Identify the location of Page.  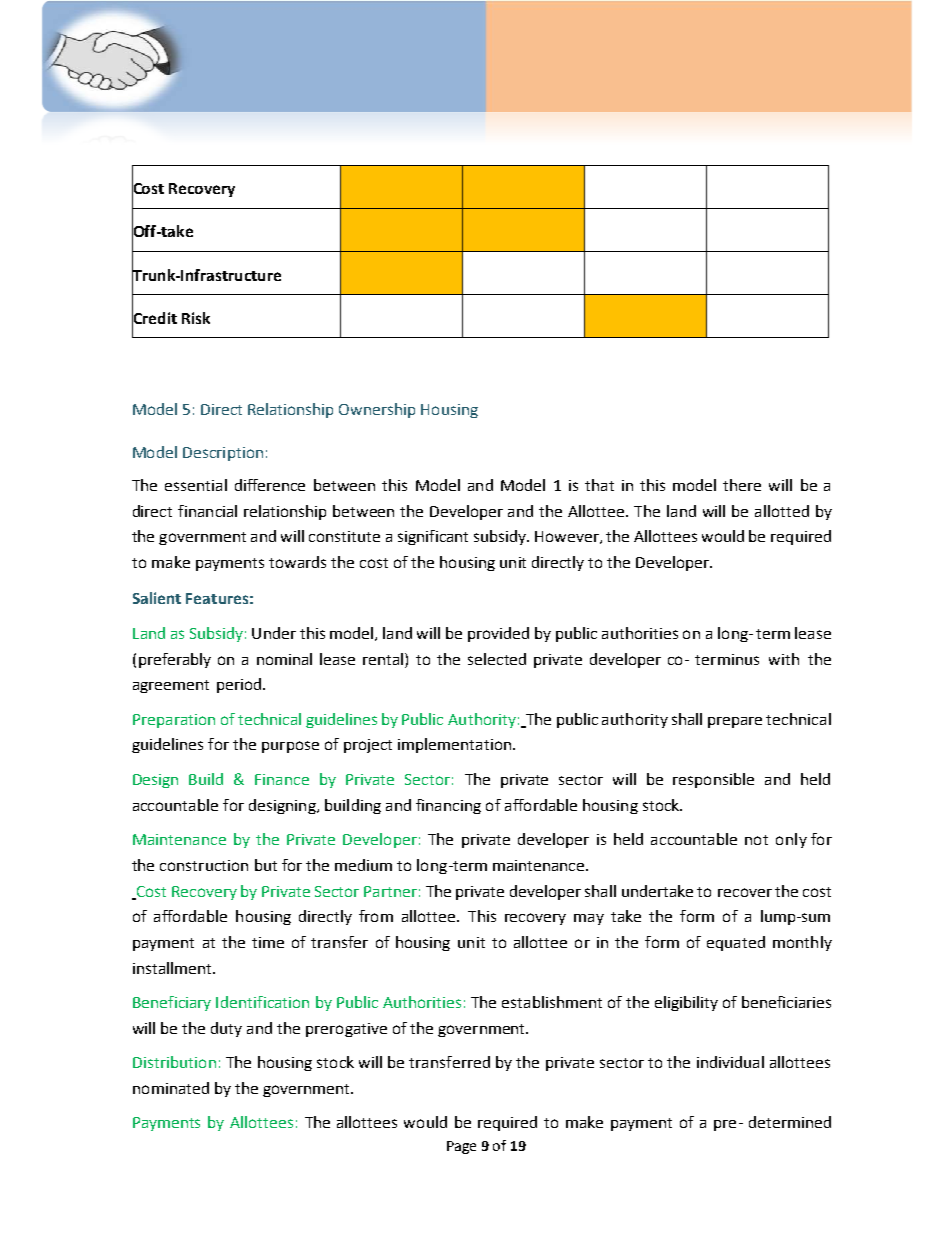
(461, 1147).
